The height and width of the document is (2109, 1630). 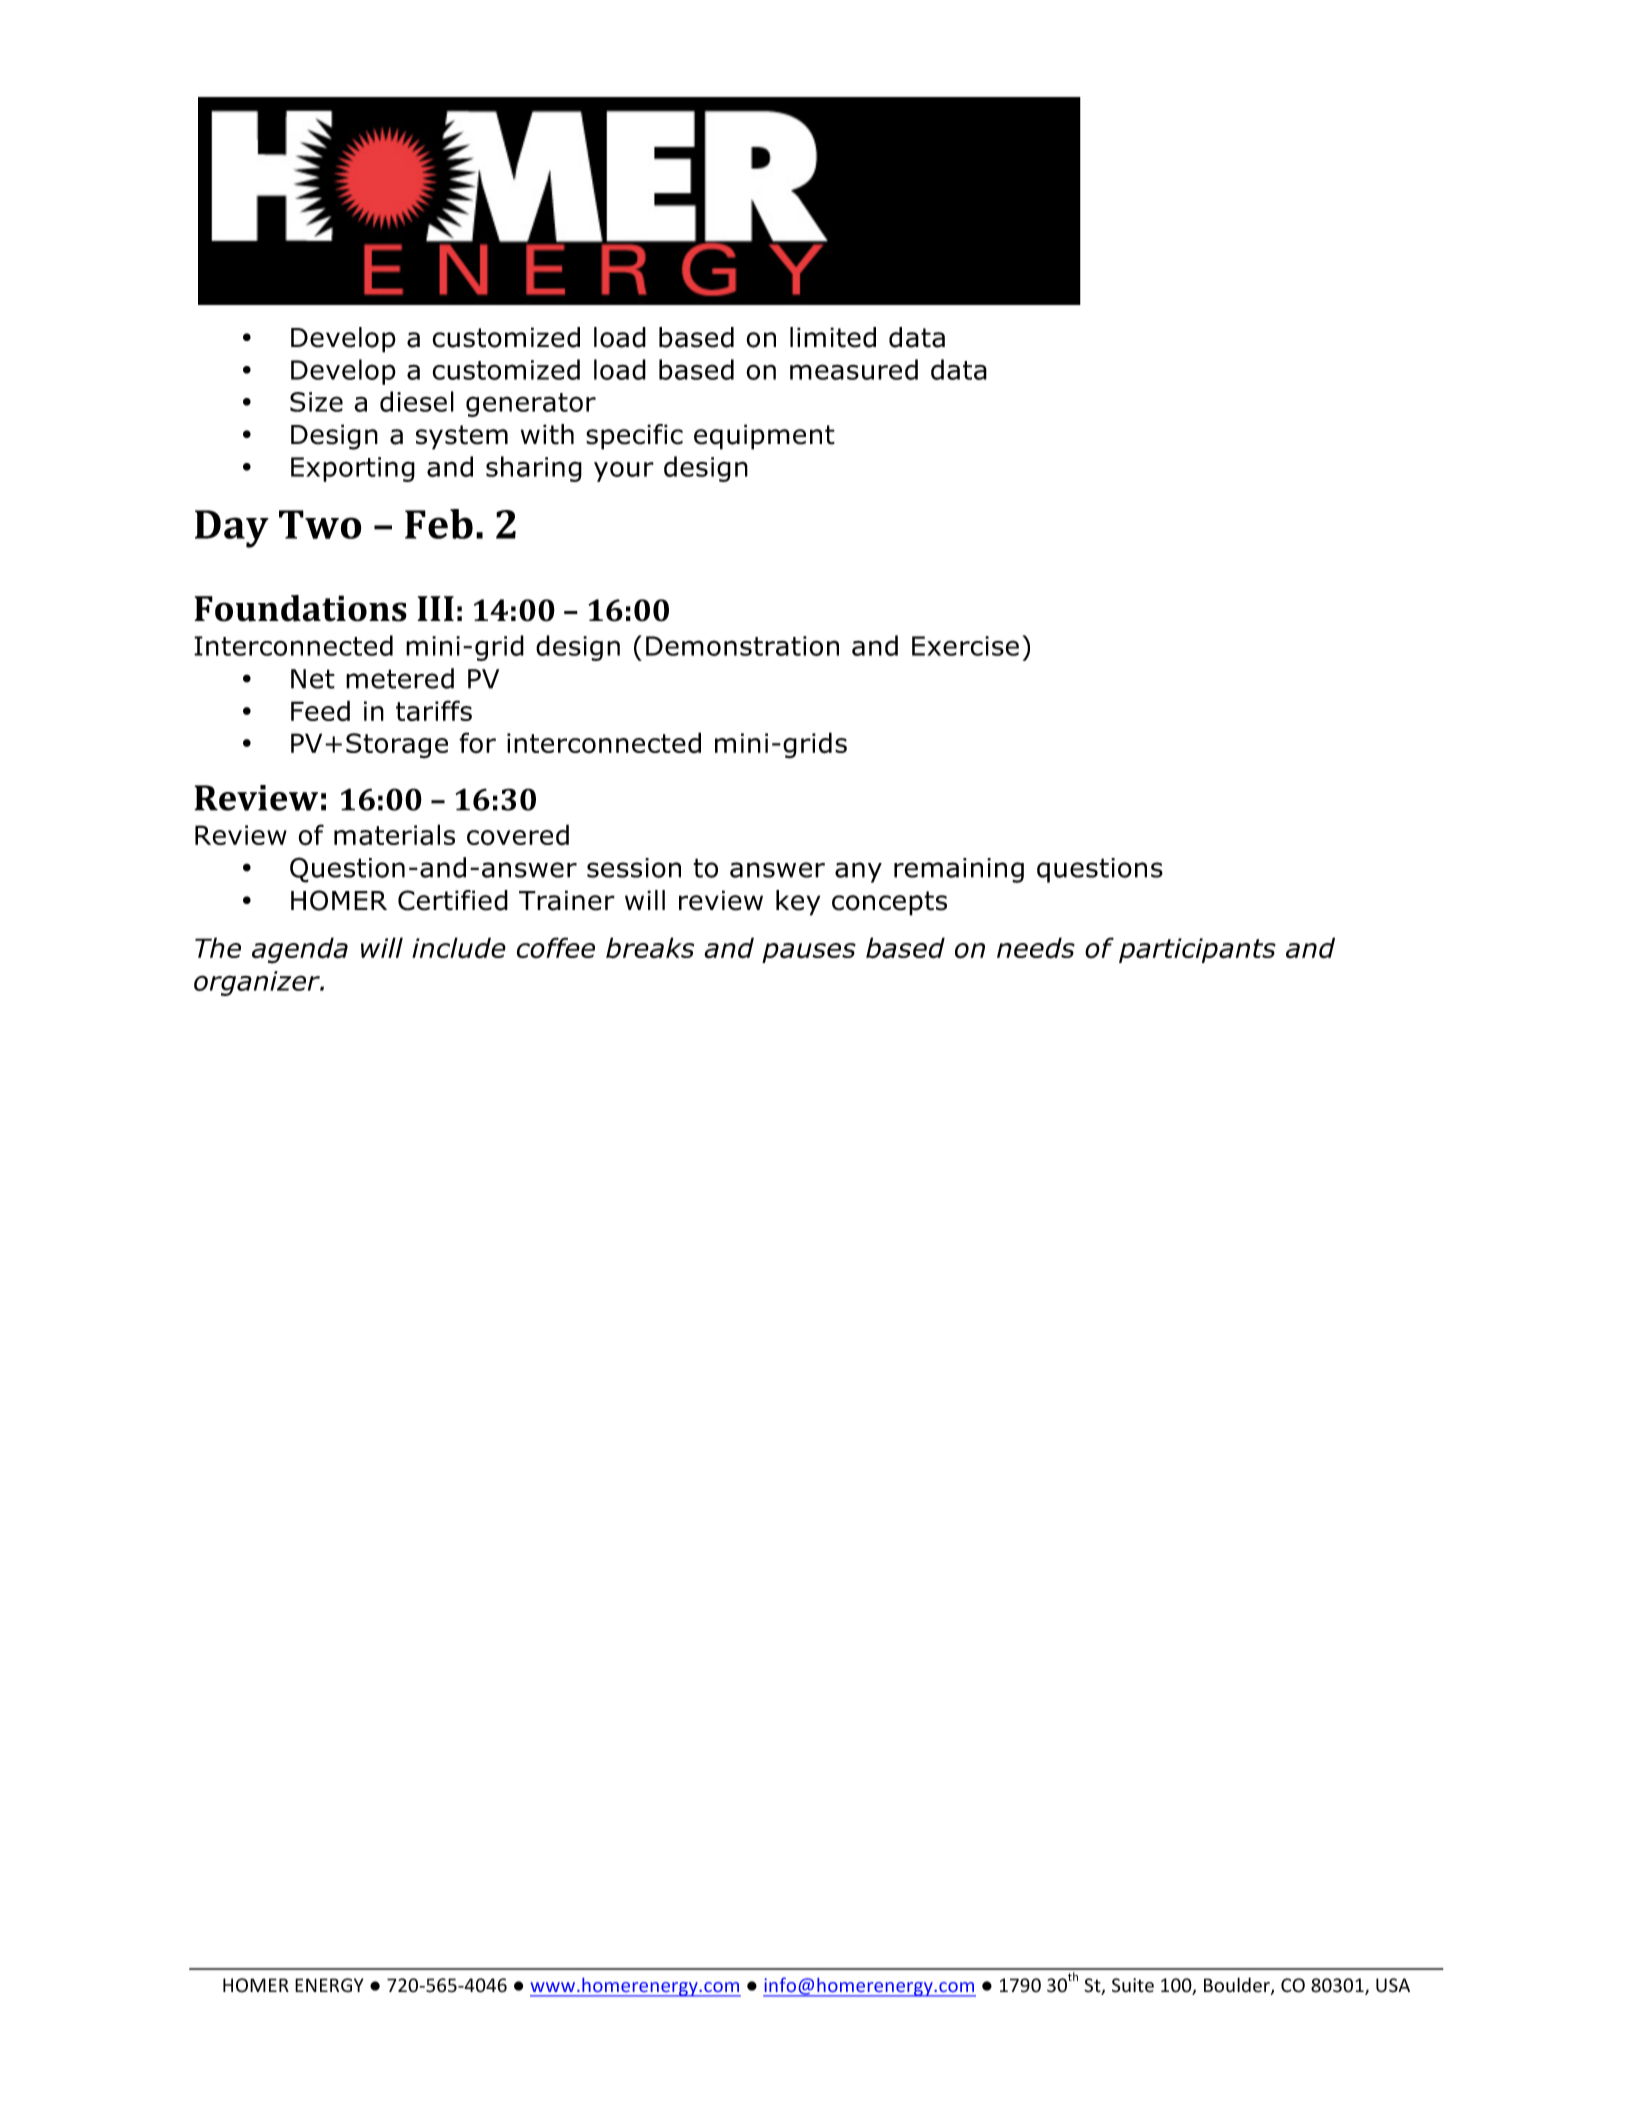 I want to click on Suite, so click(x=1133, y=1985).
